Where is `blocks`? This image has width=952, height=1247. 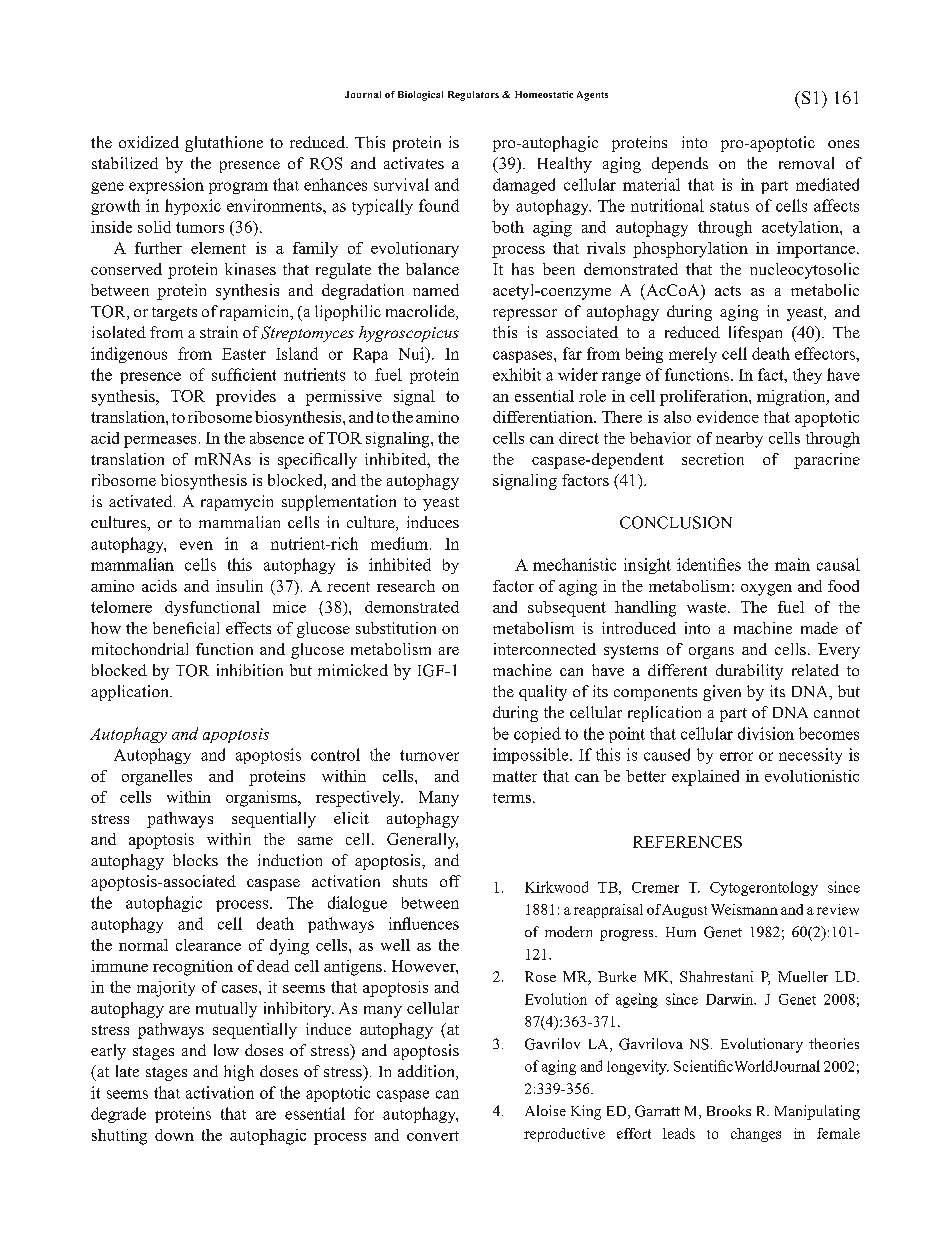 blocks is located at coordinates (195, 860).
